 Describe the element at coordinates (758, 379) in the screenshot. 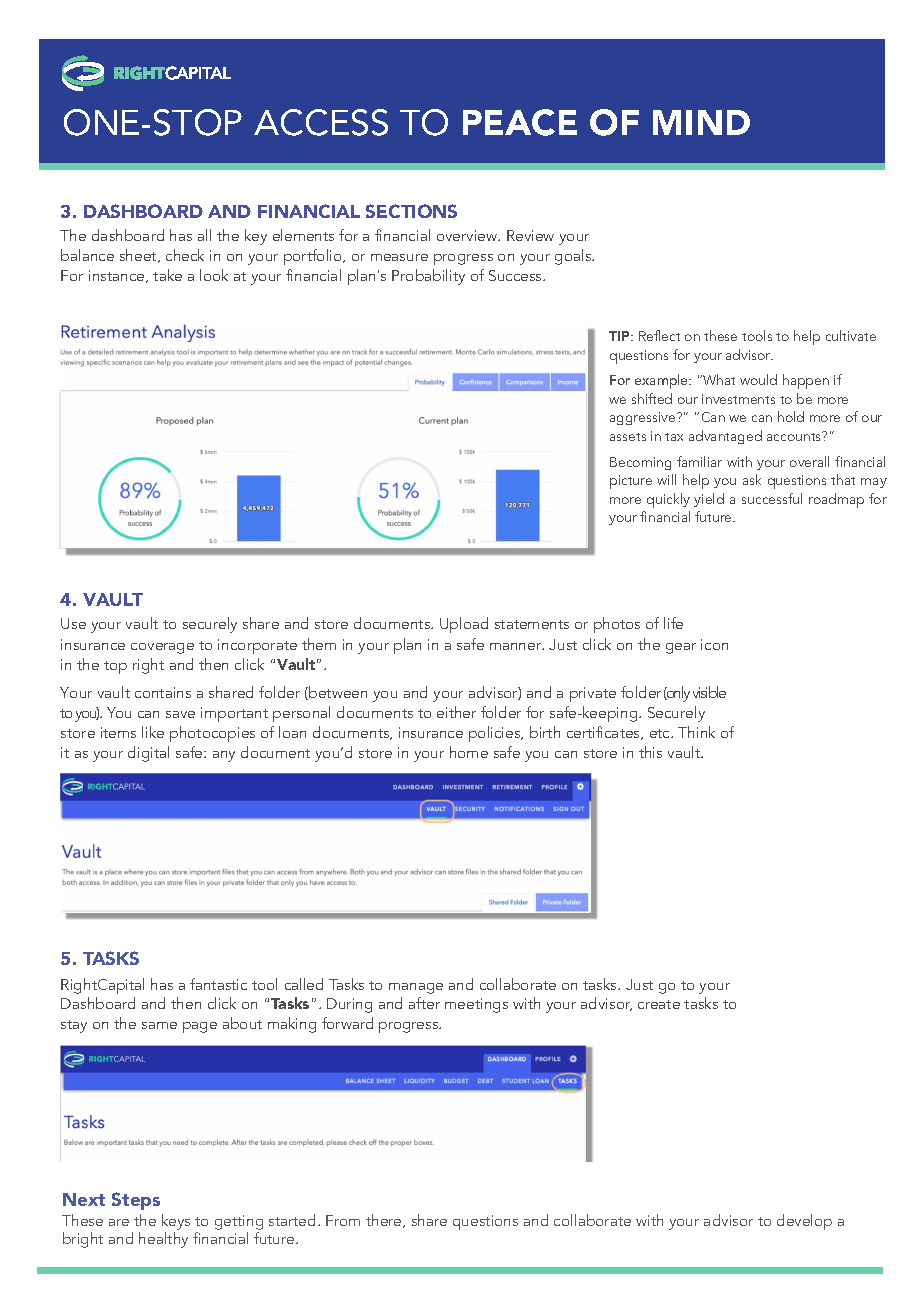

I see `would` at that location.
